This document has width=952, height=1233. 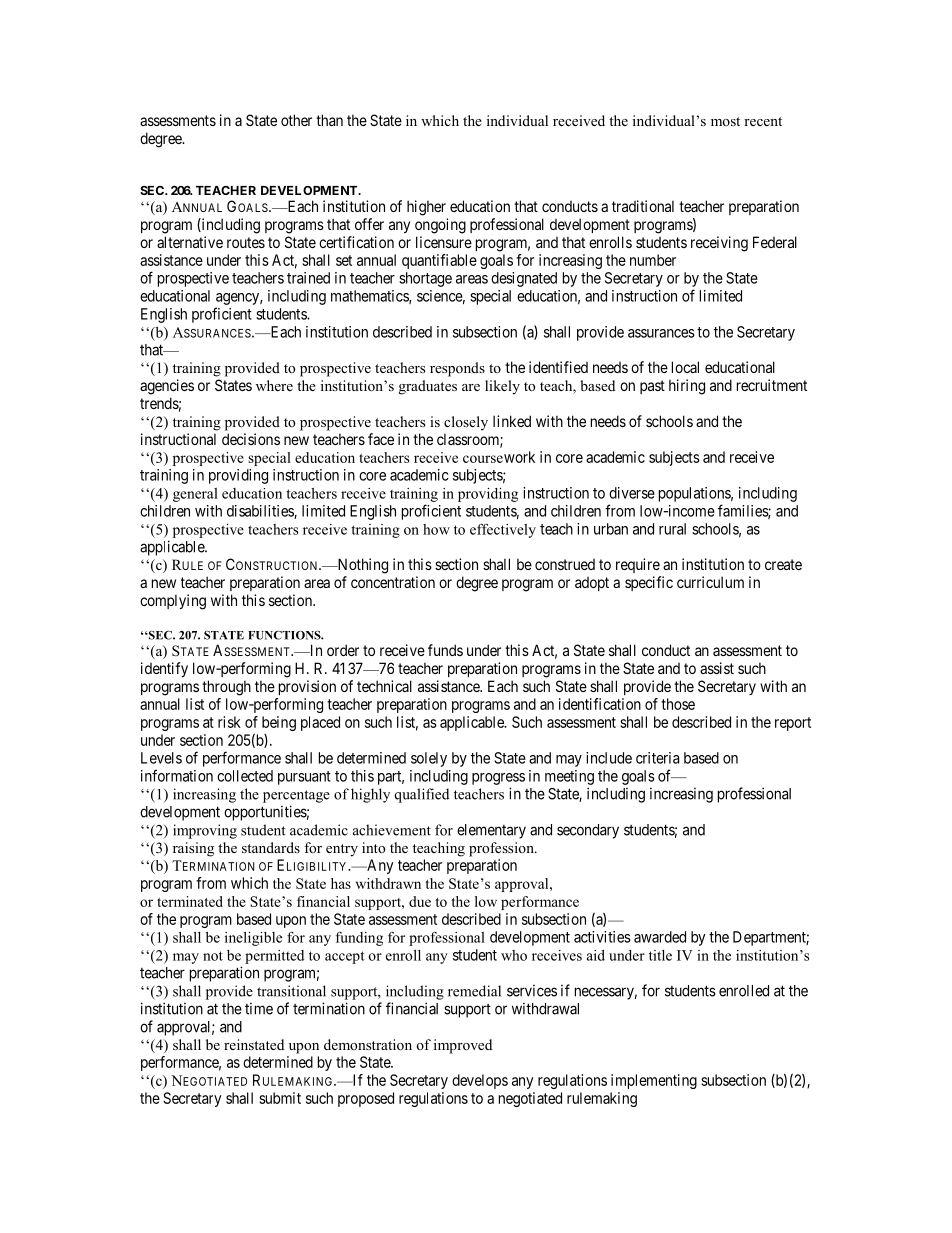 What do you see at coordinates (296, 120) in the document?
I see `other` at bounding box center [296, 120].
